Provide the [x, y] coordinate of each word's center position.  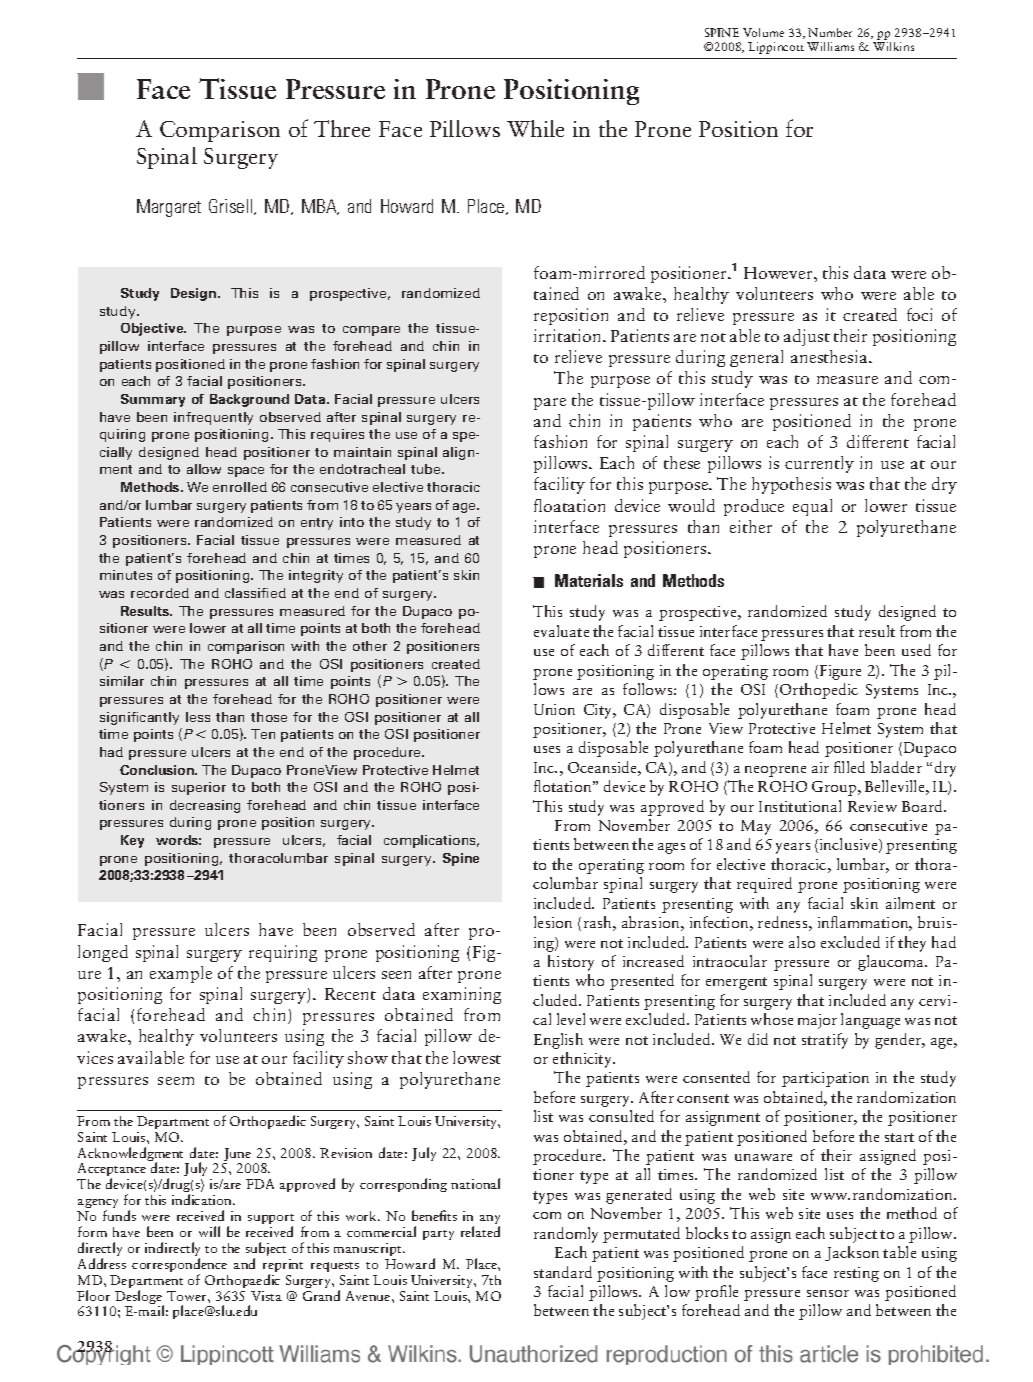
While [535, 128]
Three [342, 128]
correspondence [179, 1266]
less [198, 717]
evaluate [561, 631]
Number [830, 32]
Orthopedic [819, 691]
